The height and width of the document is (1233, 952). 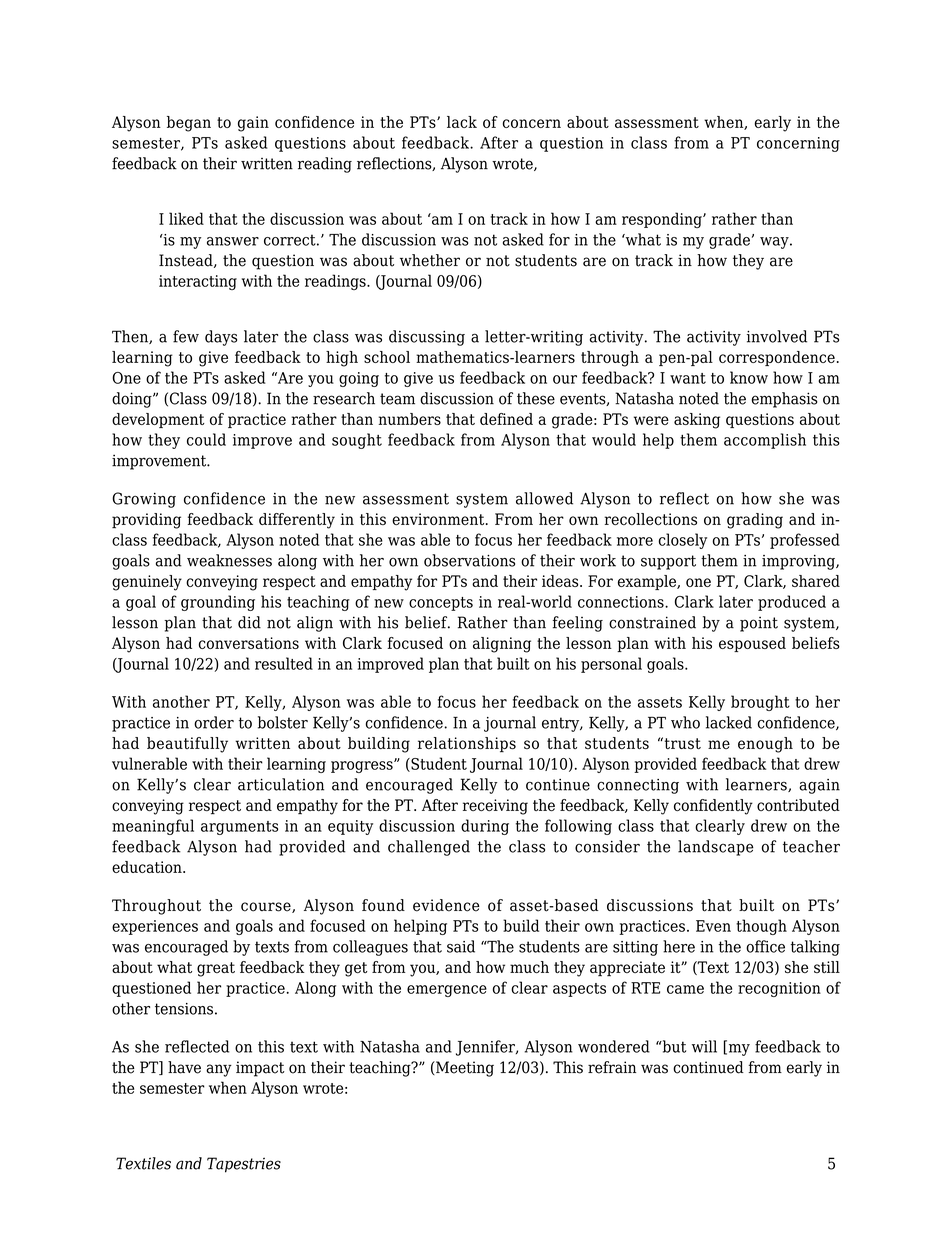 What do you see at coordinates (663, 220) in the document?
I see `responding` at bounding box center [663, 220].
